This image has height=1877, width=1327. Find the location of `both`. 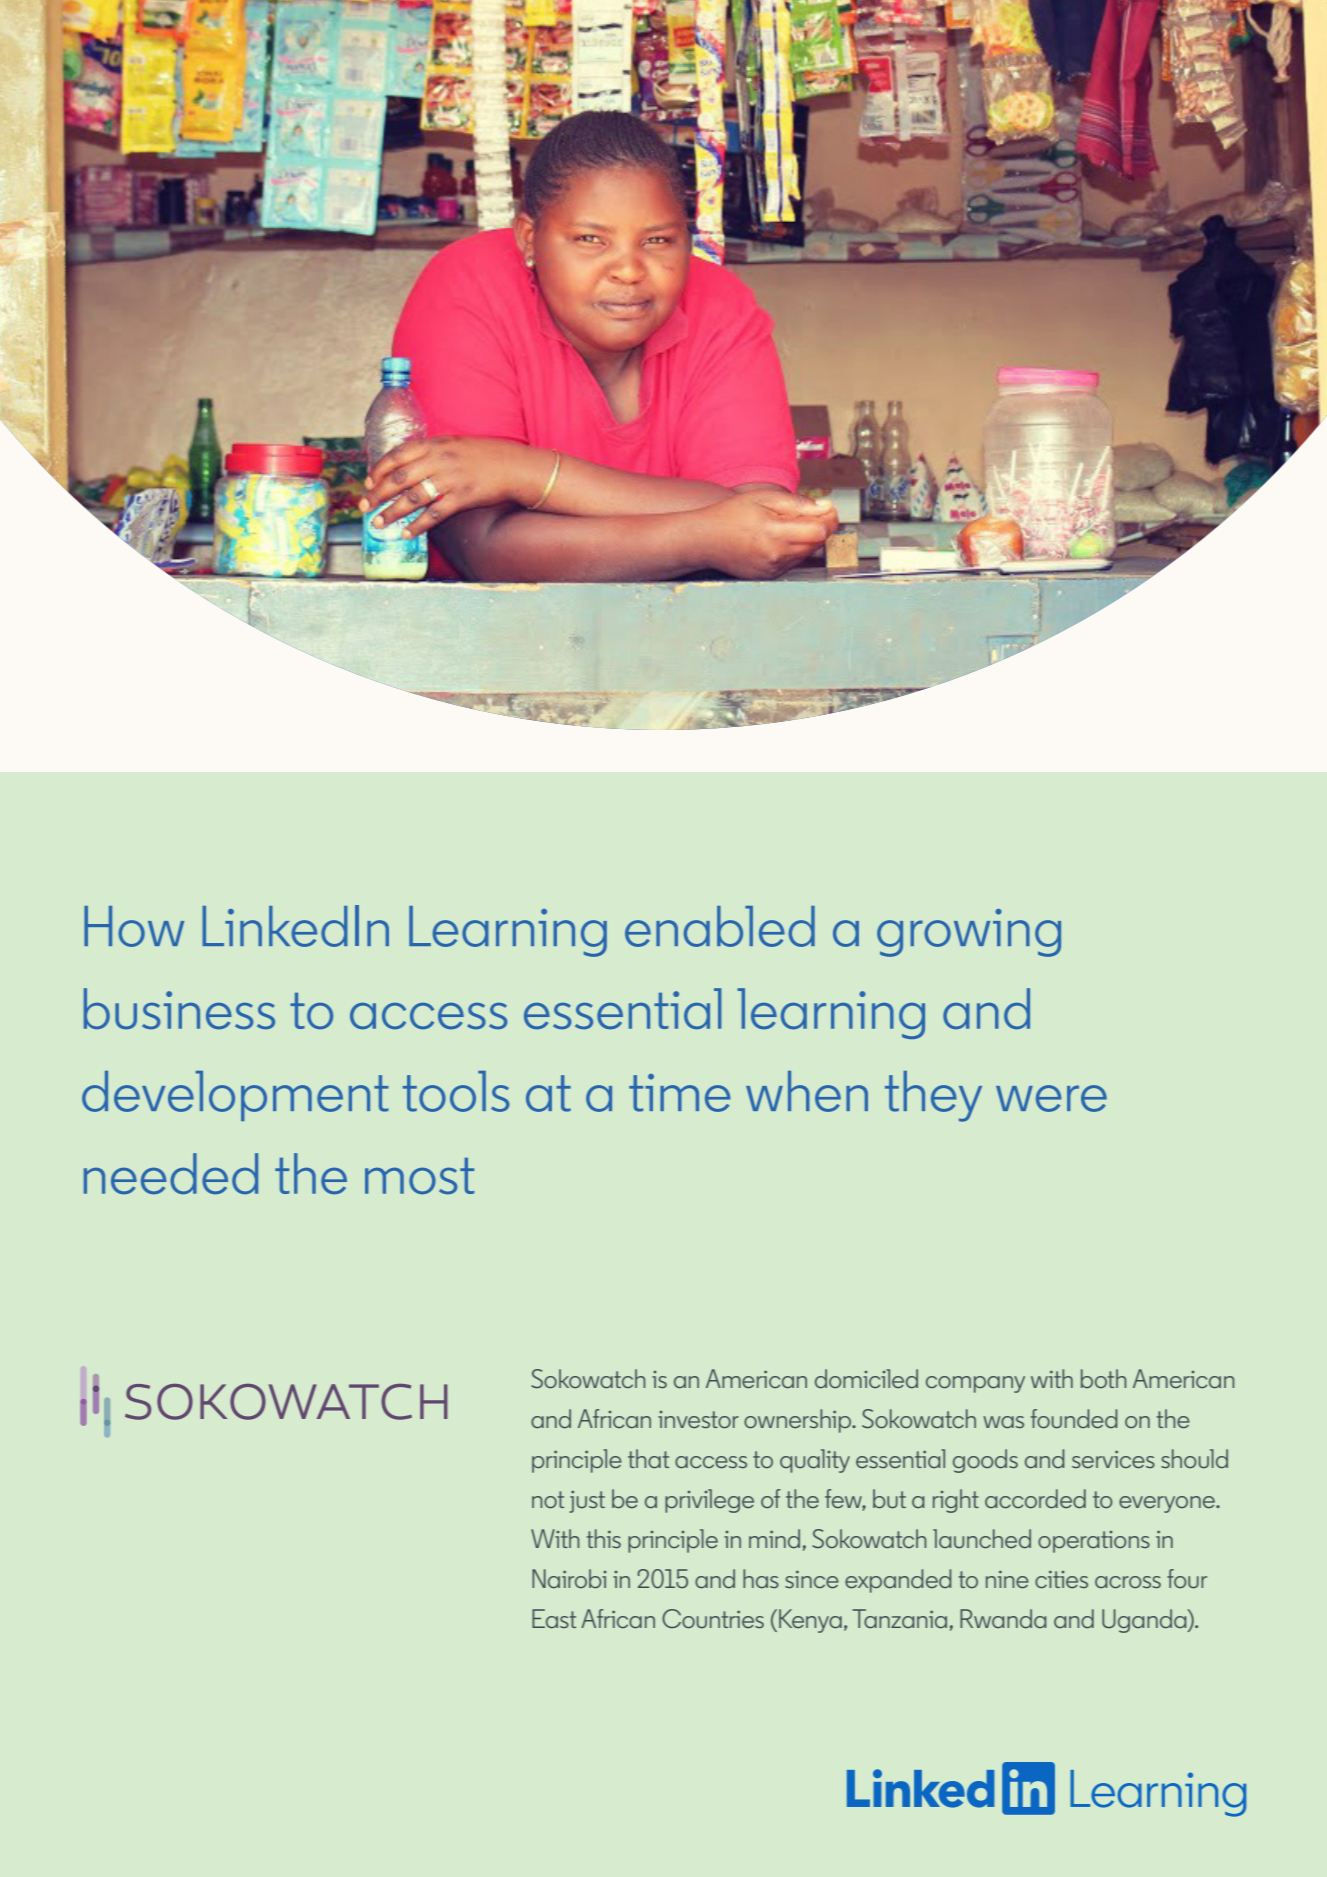

both is located at coordinates (1103, 1378).
